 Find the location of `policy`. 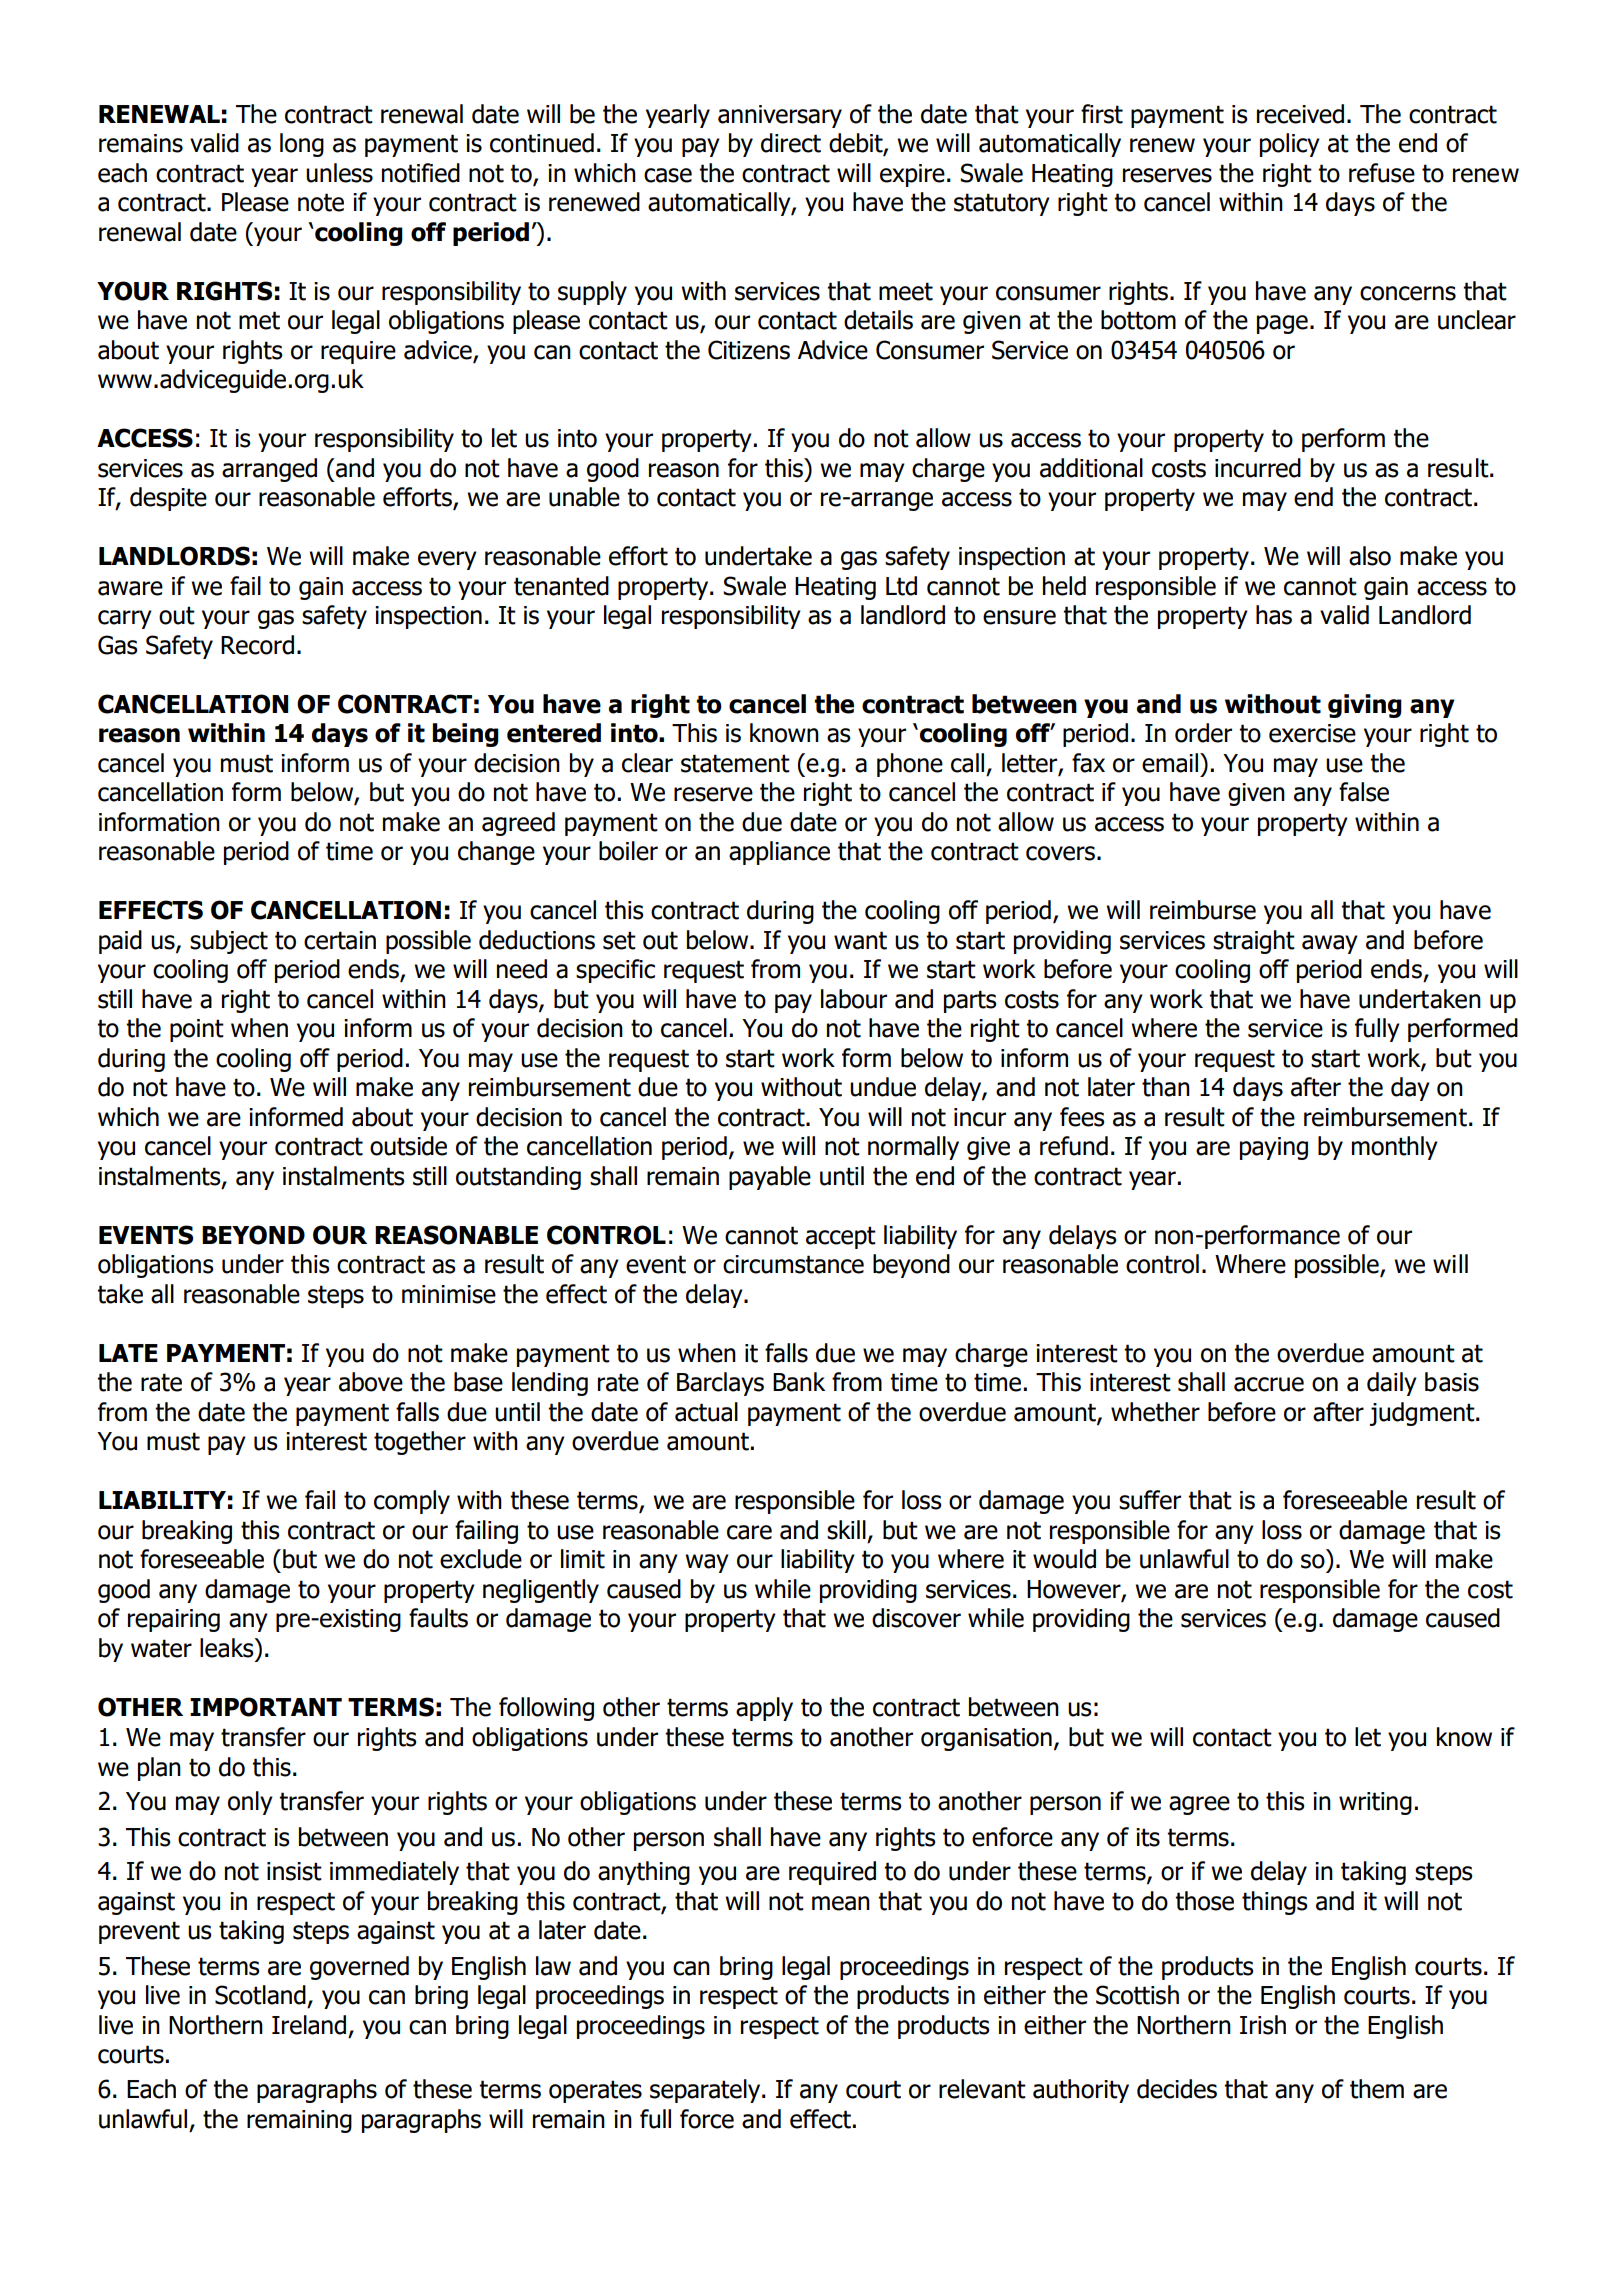

policy is located at coordinates (1290, 145).
